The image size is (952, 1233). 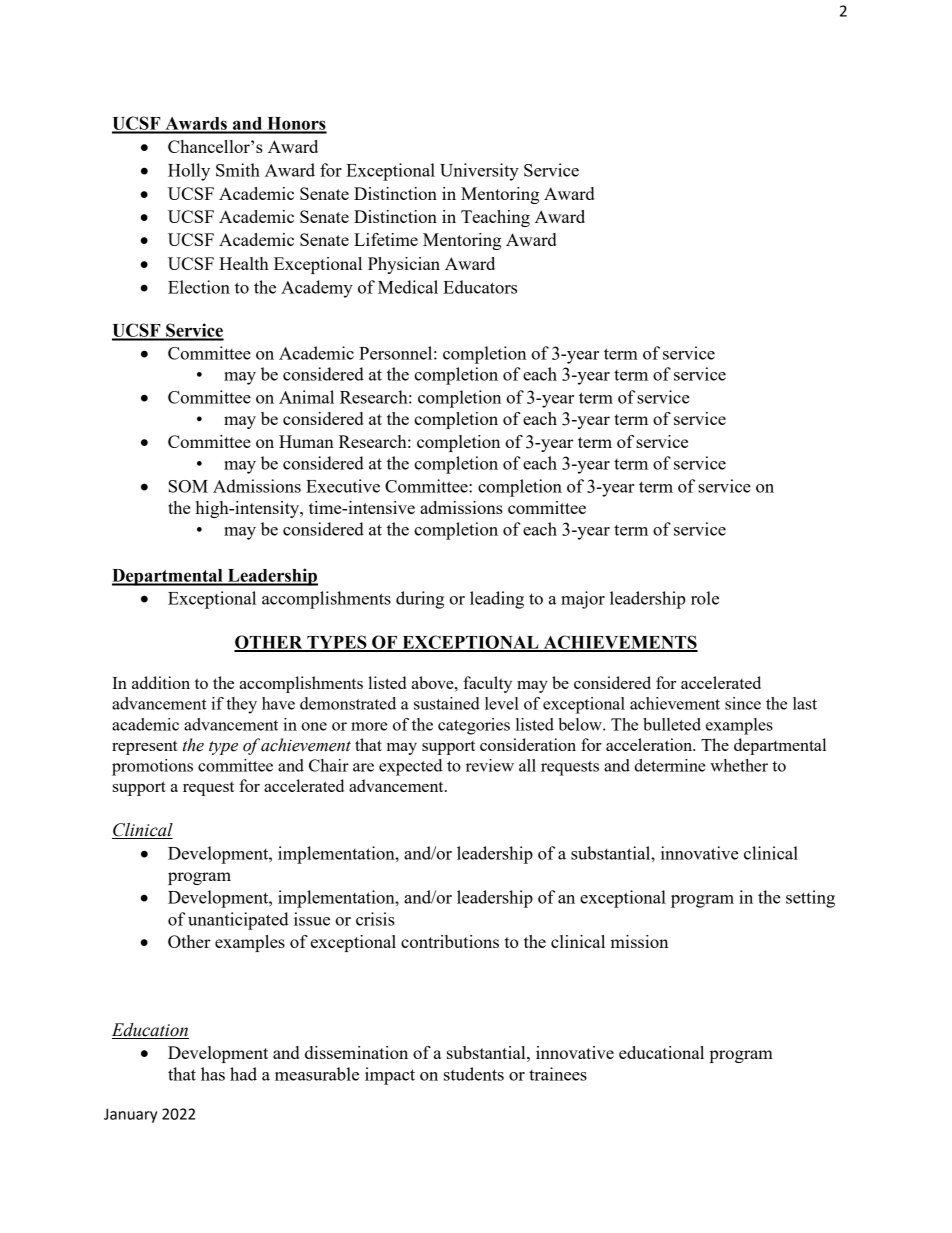 I want to click on setting, so click(x=810, y=899).
